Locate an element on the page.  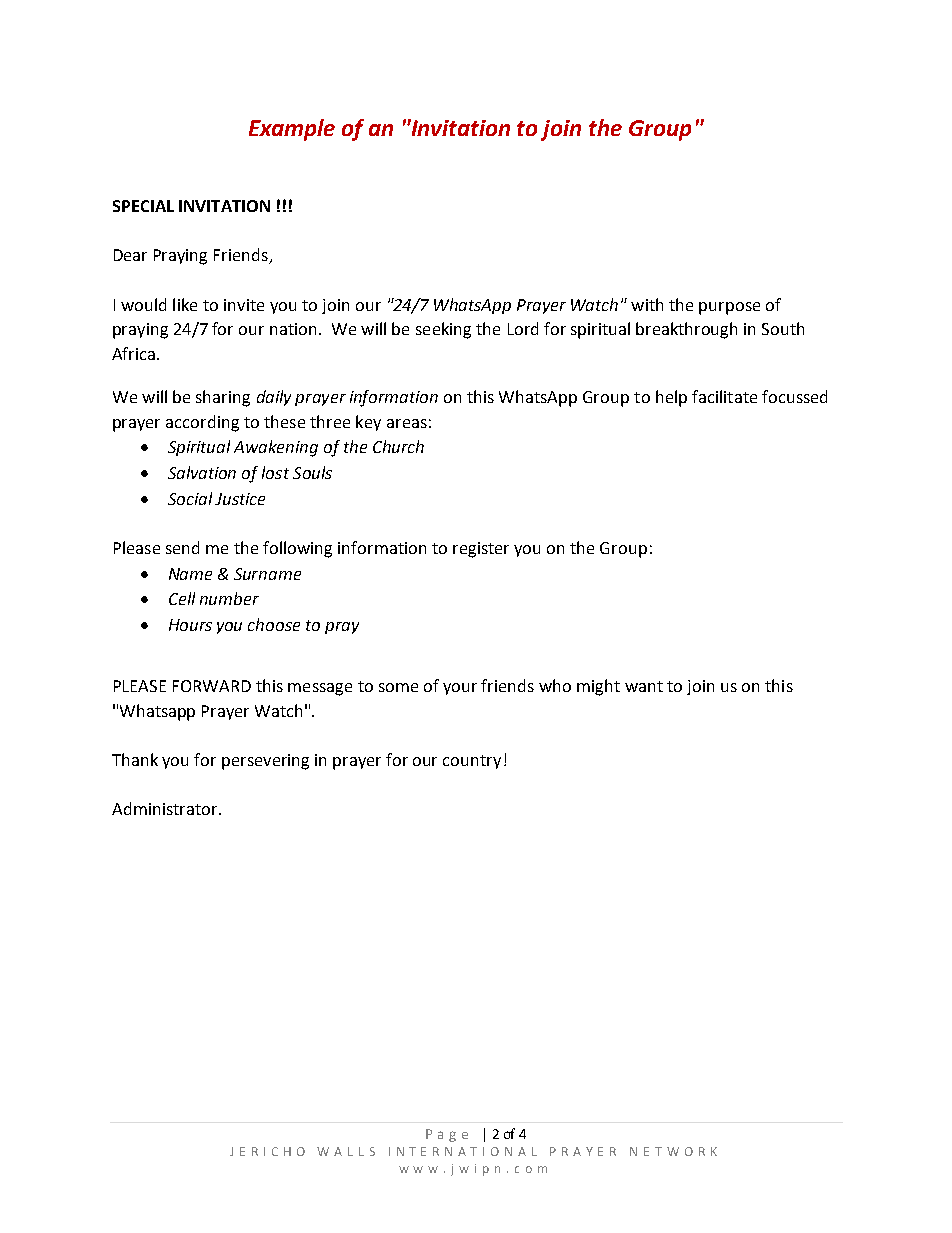
like is located at coordinates (185, 304).
